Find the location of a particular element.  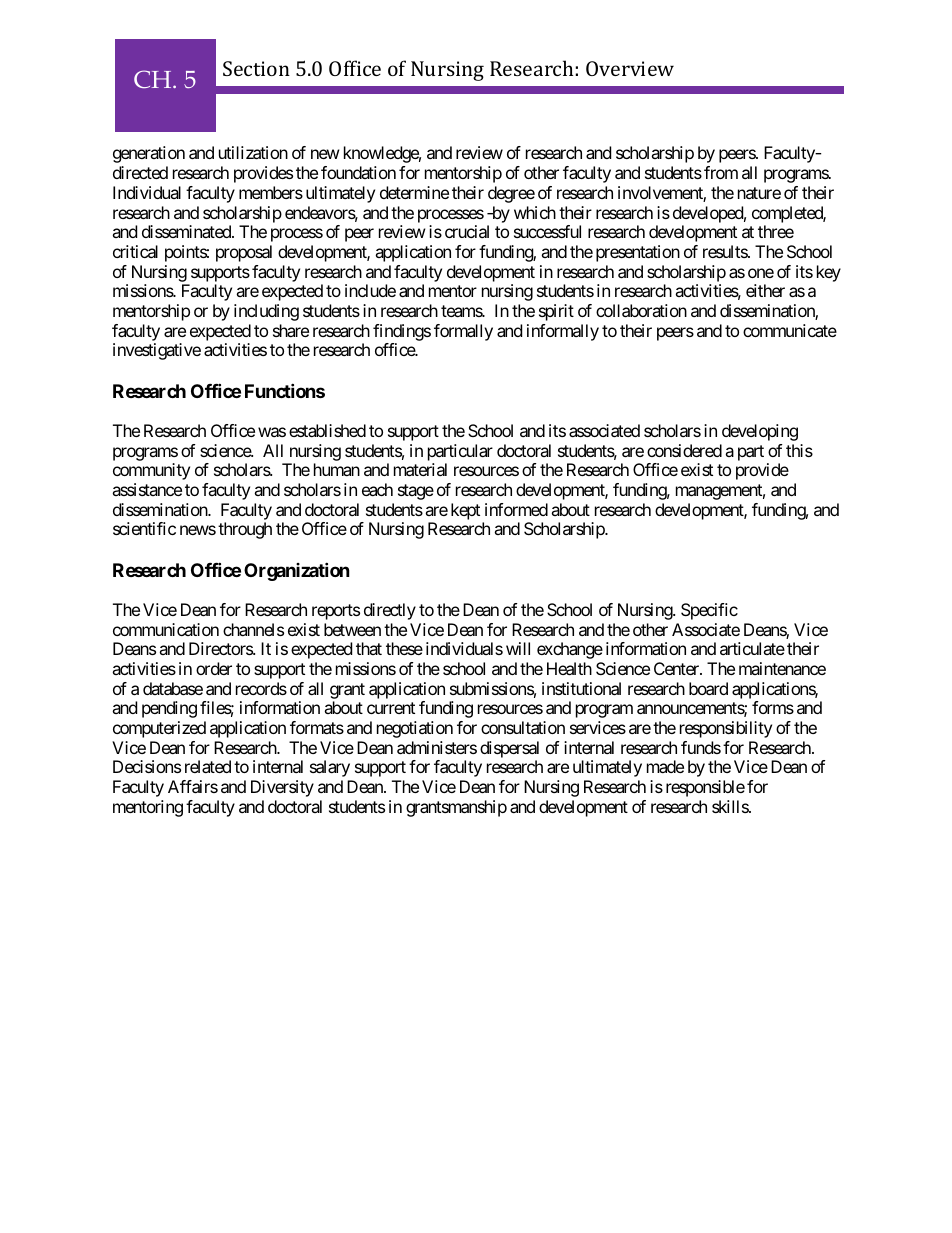

degree is located at coordinates (511, 194).
